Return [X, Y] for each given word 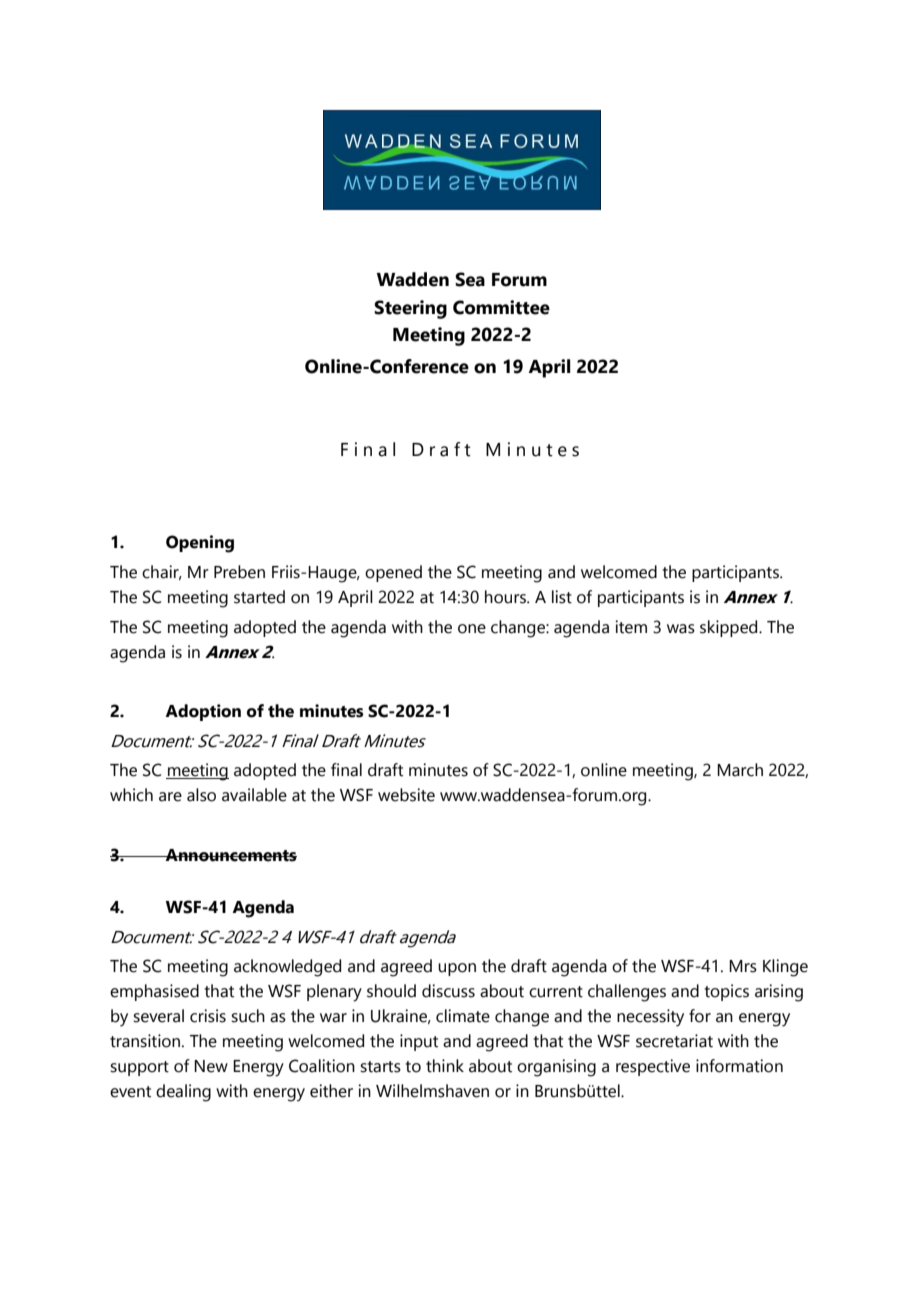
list [562, 597]
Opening [200, 544]
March [740, 770]
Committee [501, 307]
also [201, 795]
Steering [410, 309]
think [445, 1066]
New [211, 1066]
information [739, 1066]
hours [506, 597]
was [681, 629]
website [406, 795]
